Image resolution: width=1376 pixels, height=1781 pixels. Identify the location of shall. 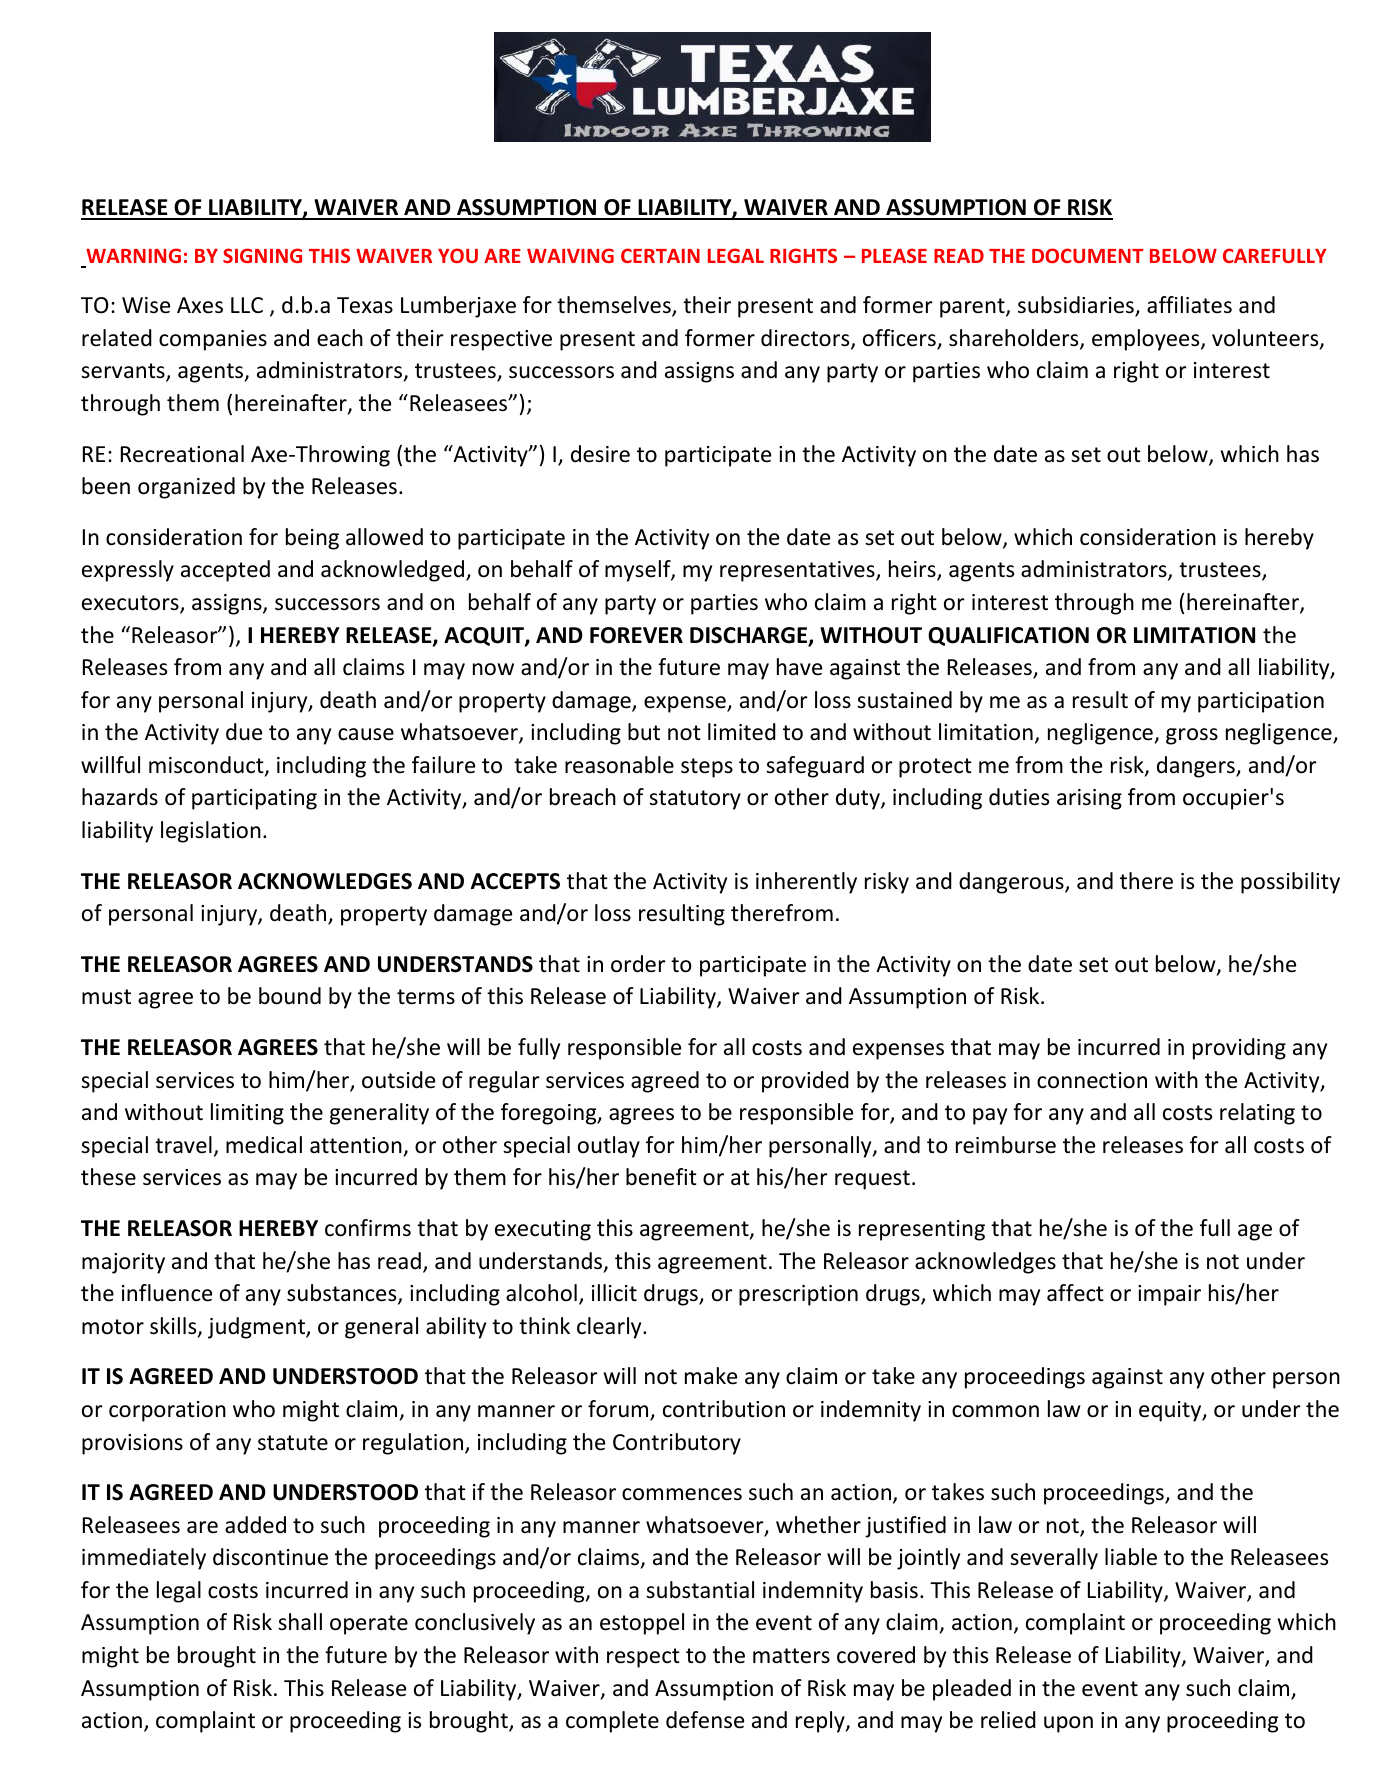
(300, 1622).
